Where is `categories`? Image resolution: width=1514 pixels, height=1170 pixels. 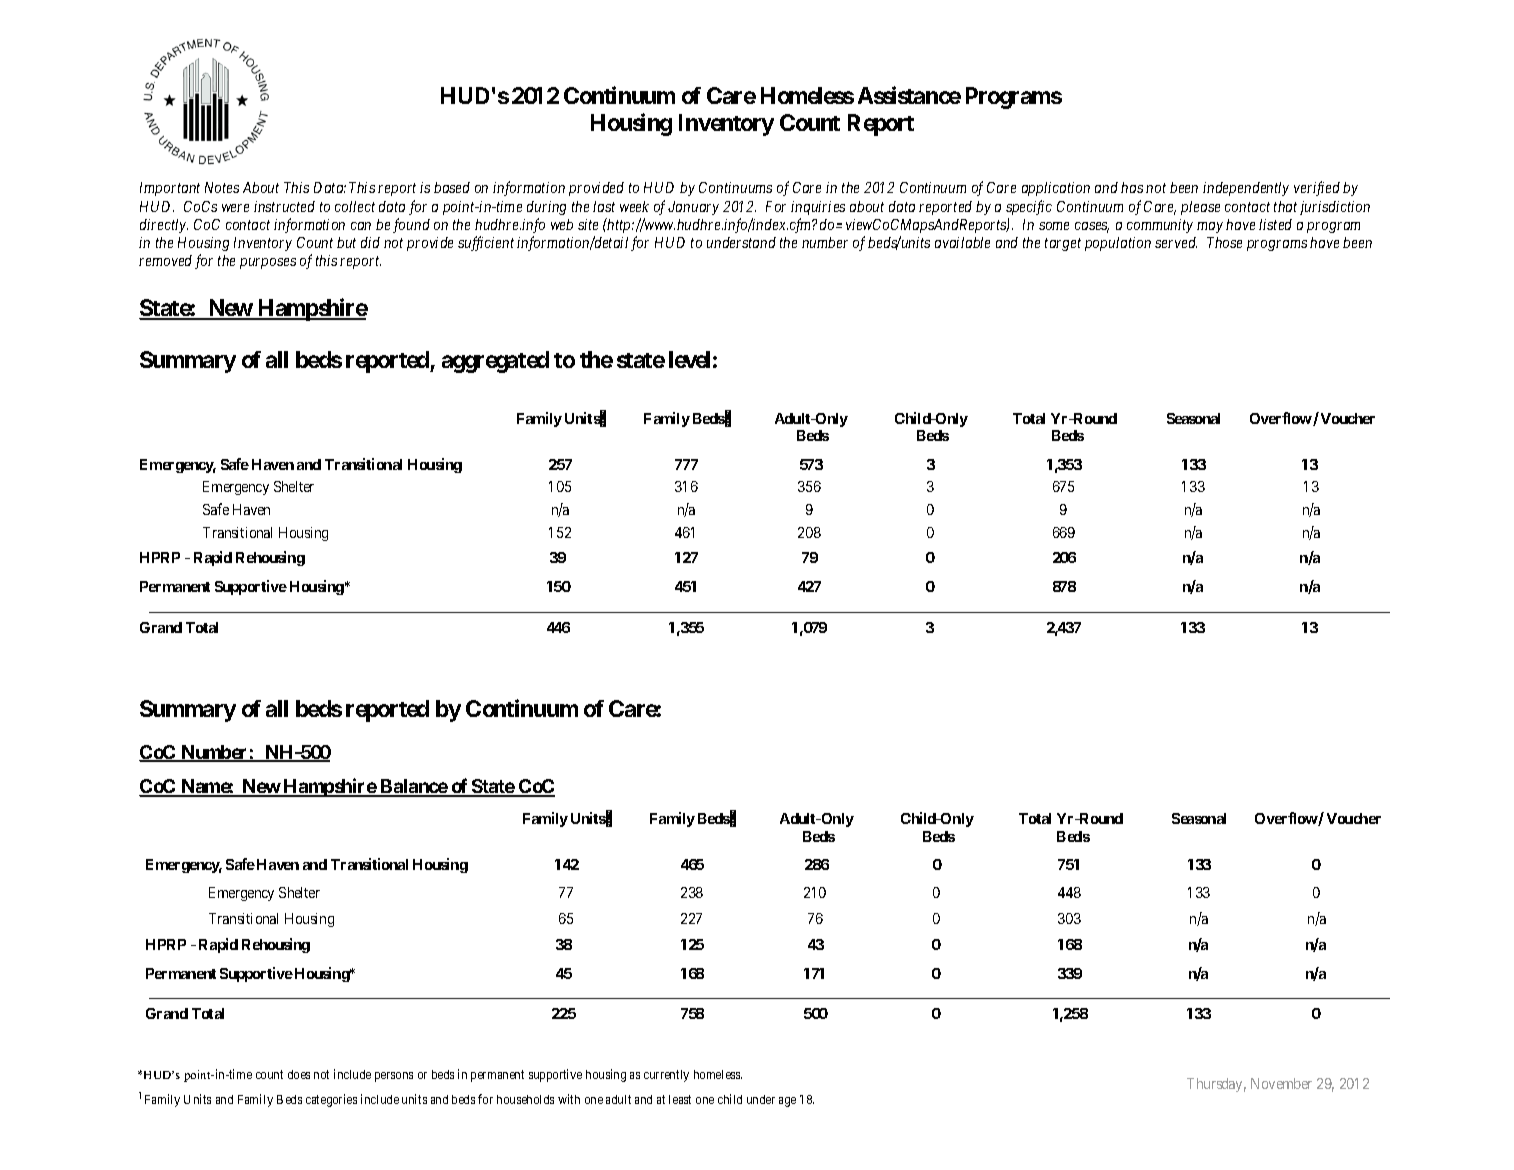 categories is located at coordinates (331, 1100).
